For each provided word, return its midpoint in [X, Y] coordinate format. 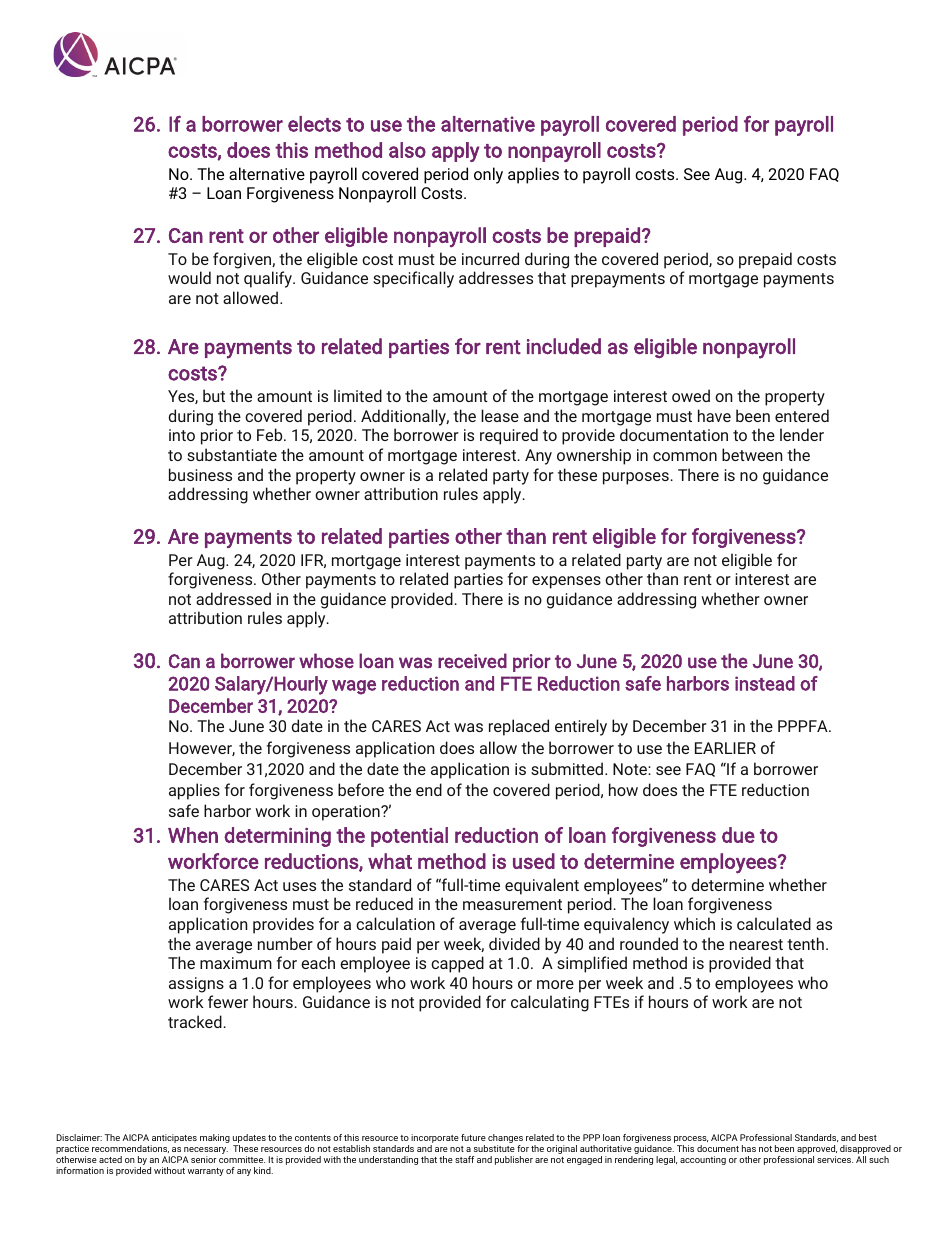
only [488, 175]
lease [500, 415]
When [193, 835]
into [182, 435]
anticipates [174, 1138]
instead [765, 683]
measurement [512, 904]
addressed [233, 598]
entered [802, 415]
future [473, 1137]
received [472, 661]
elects [314, 124]
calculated [774, 923]
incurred [490, 258]
